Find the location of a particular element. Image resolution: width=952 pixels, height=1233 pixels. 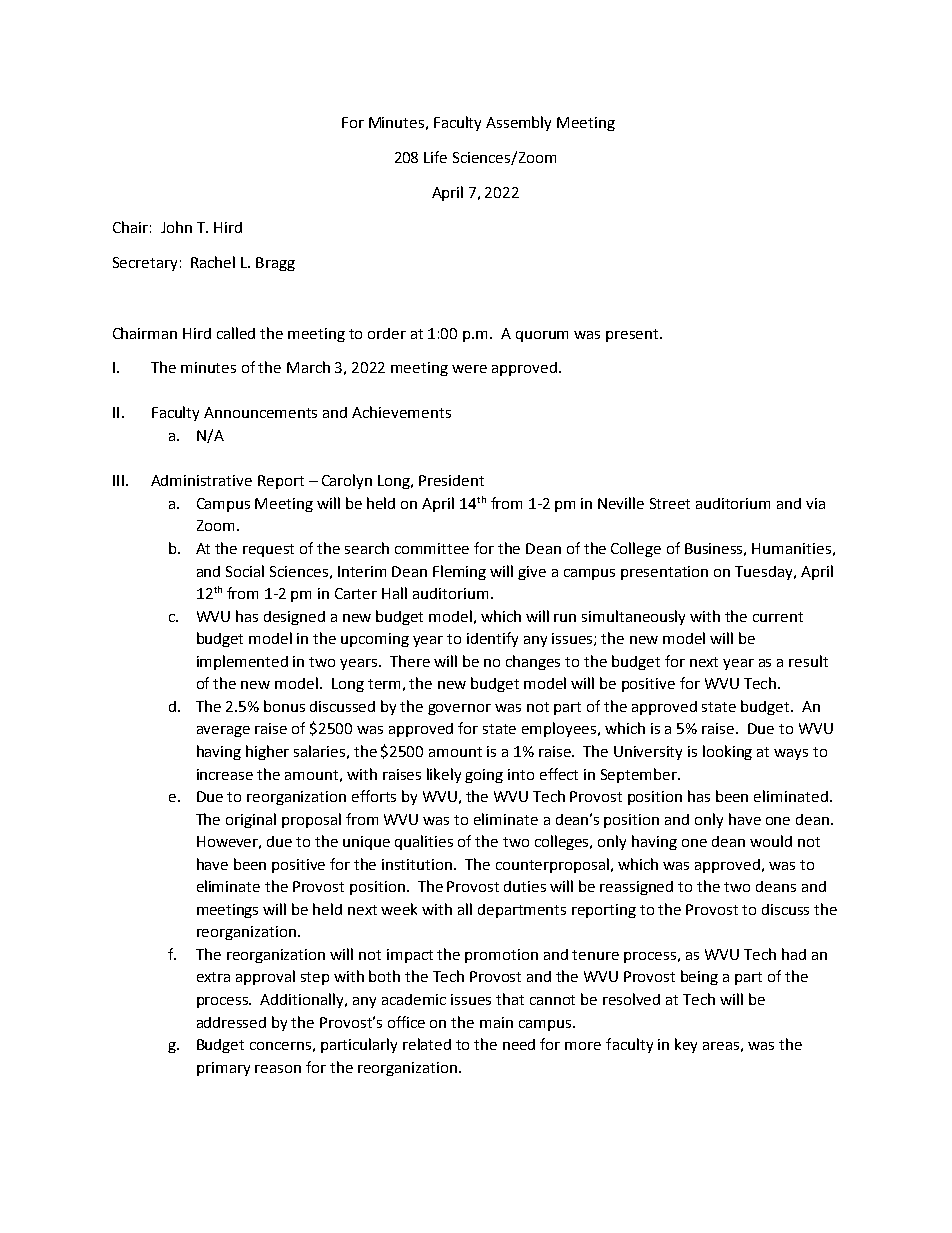

Tuesday is located at coordinates (765, 573).
